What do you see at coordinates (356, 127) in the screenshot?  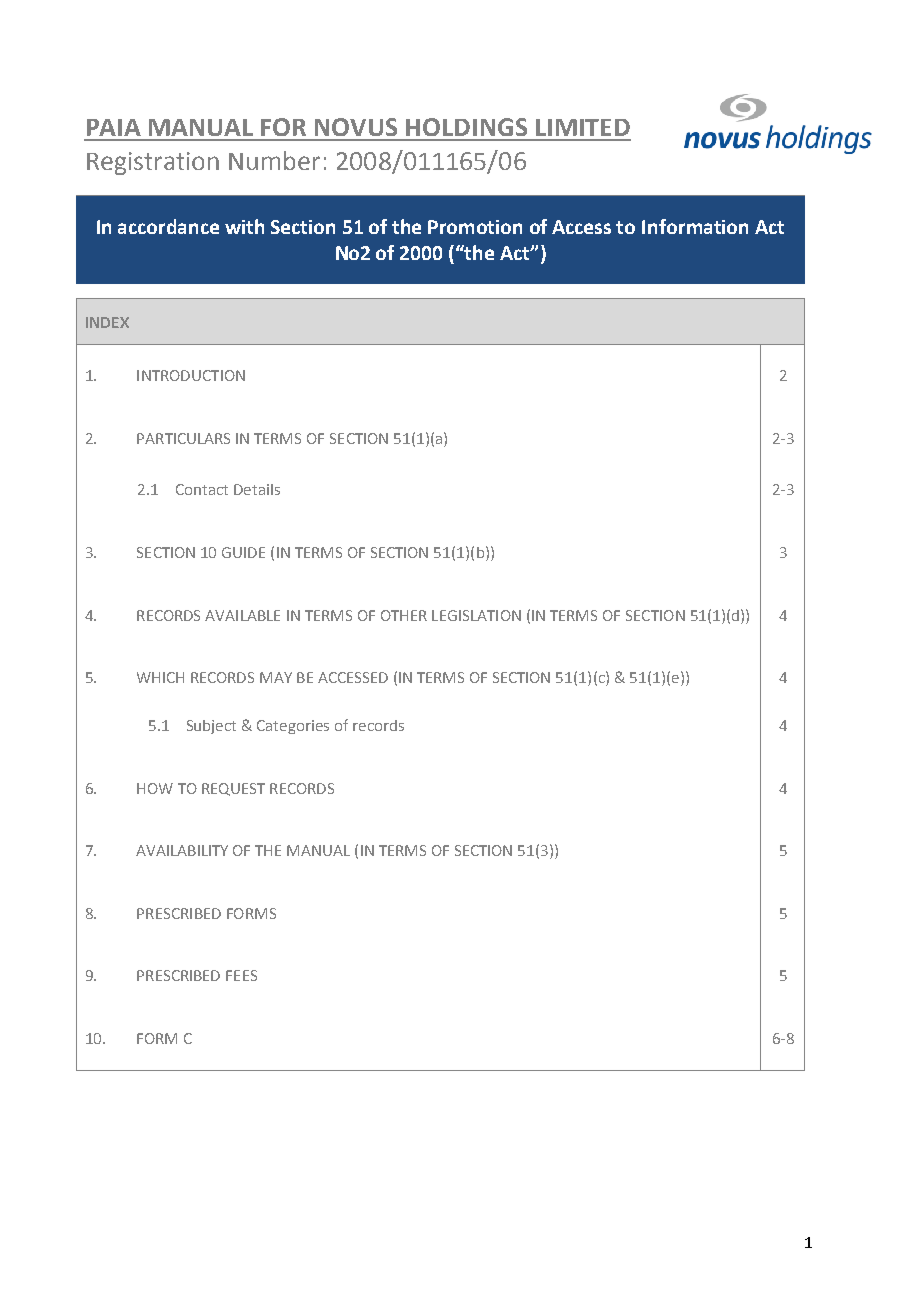 I see `NOVUS` at bounding box center [356, 127].
